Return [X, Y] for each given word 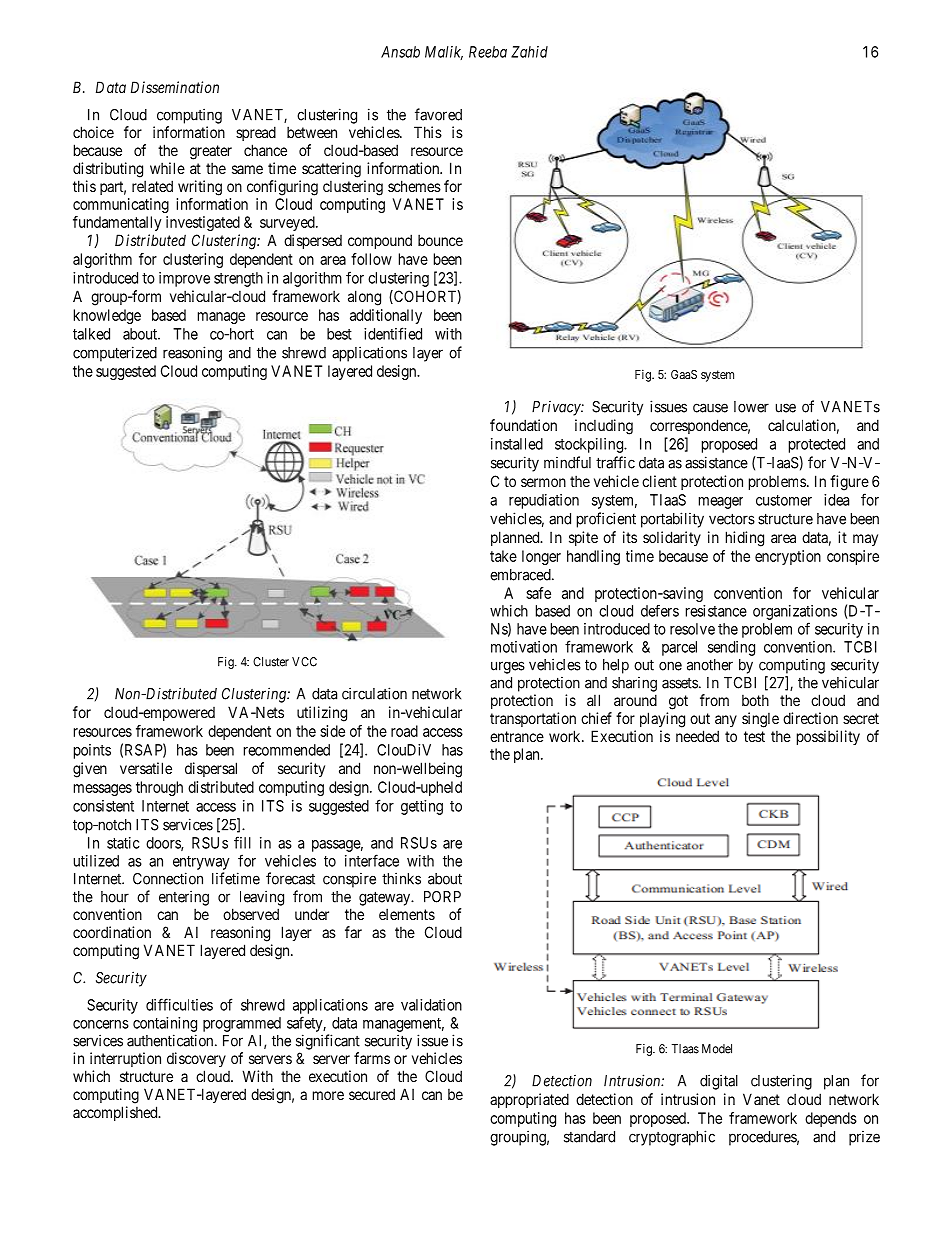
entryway [201, 863]
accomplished [116, 1113]
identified [393, 333]
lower [751, 407]
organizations [795, 612]
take [503, 556]
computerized [115, 354]
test [754, 736]
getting [422, 807]
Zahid [529, 52]
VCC [304, 662]
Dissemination [175, 87]
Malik [444, 53]
